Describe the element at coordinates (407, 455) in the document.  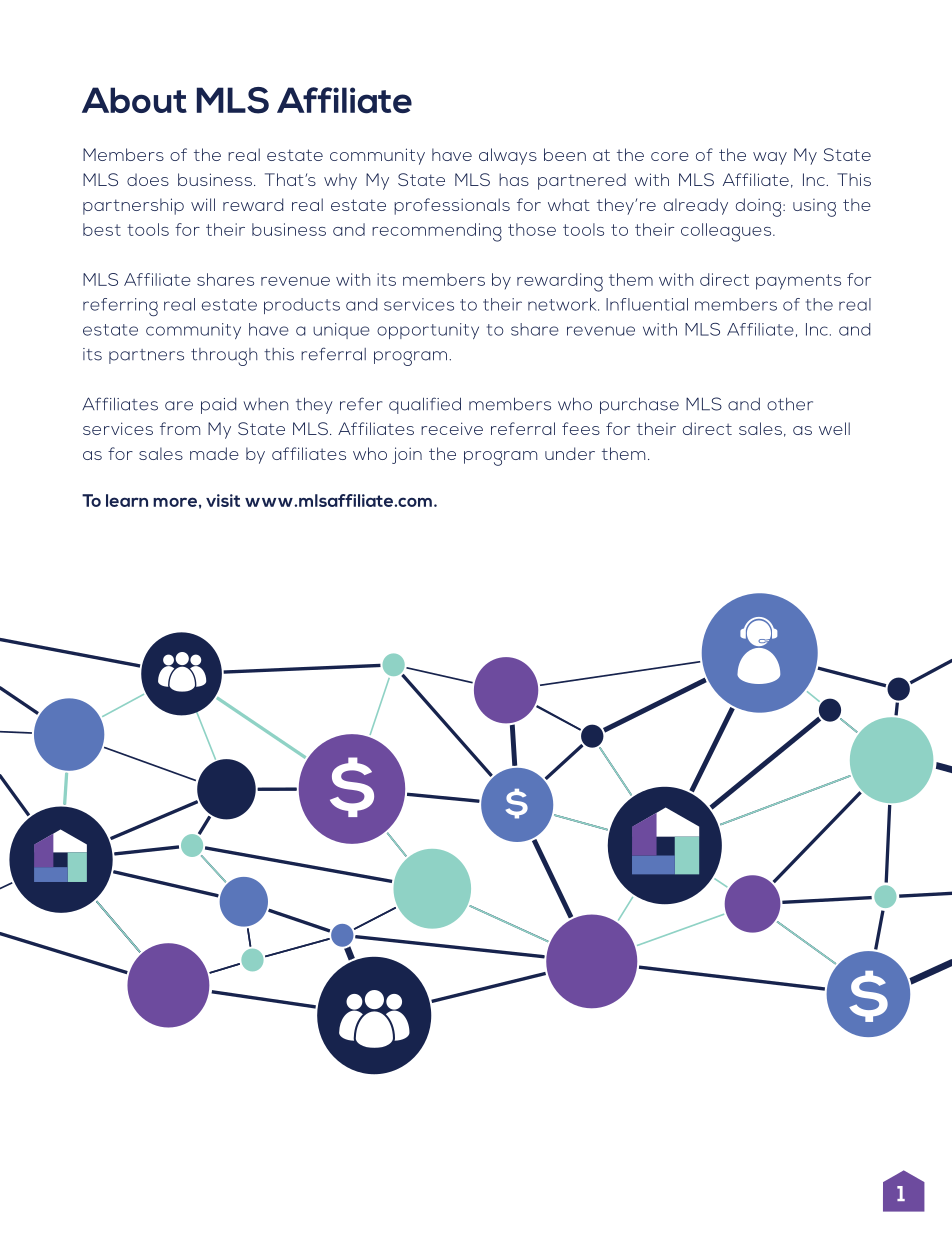
I see `join` at that location.
